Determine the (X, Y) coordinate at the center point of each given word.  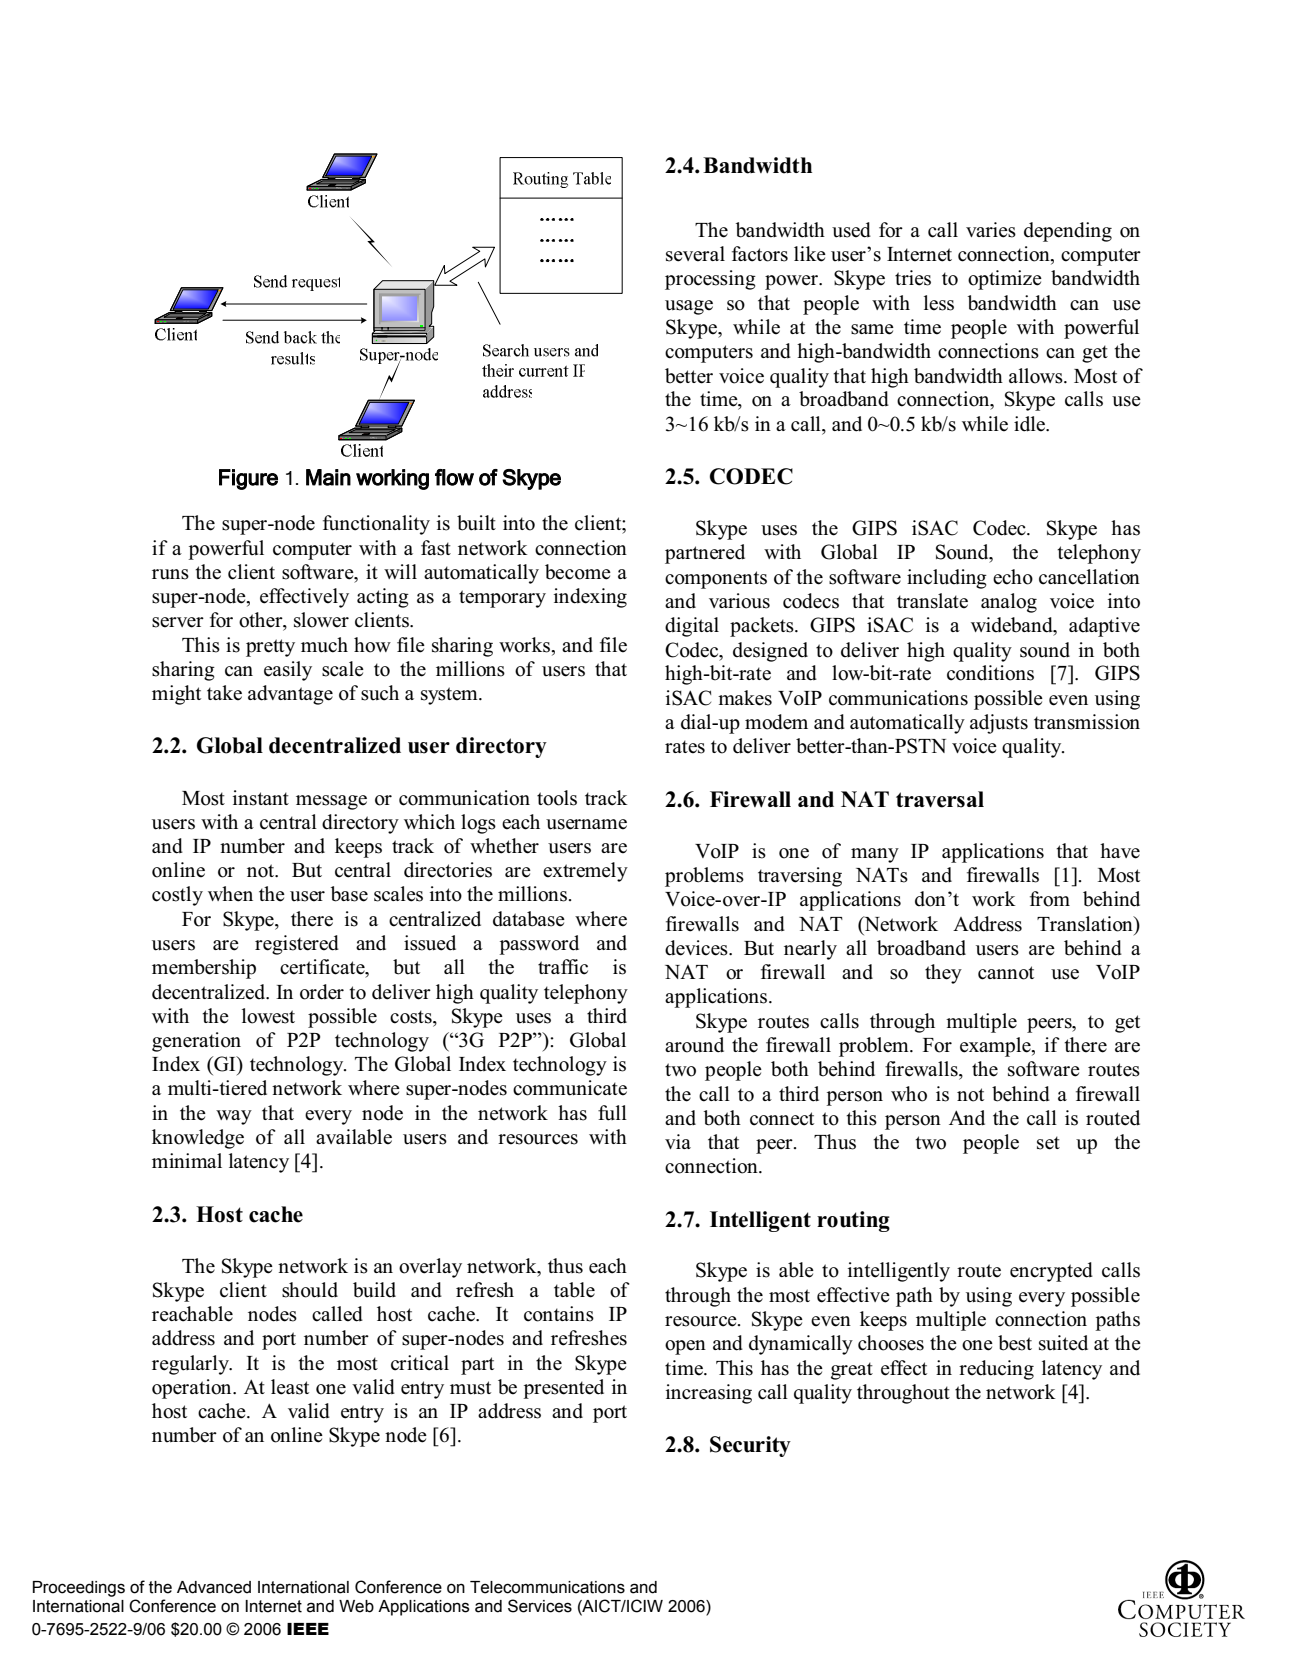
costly (177, 896)
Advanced (214, 1587)
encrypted (1051, 1272)
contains (559, 1314)
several (695, 254)
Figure (248, 479)
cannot (1006, 973)
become (578, 572)
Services (540, 1606)
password (539, 945)
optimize (1005, 280)
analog (1009, 603)
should (310, 1290)
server (178, 622)
